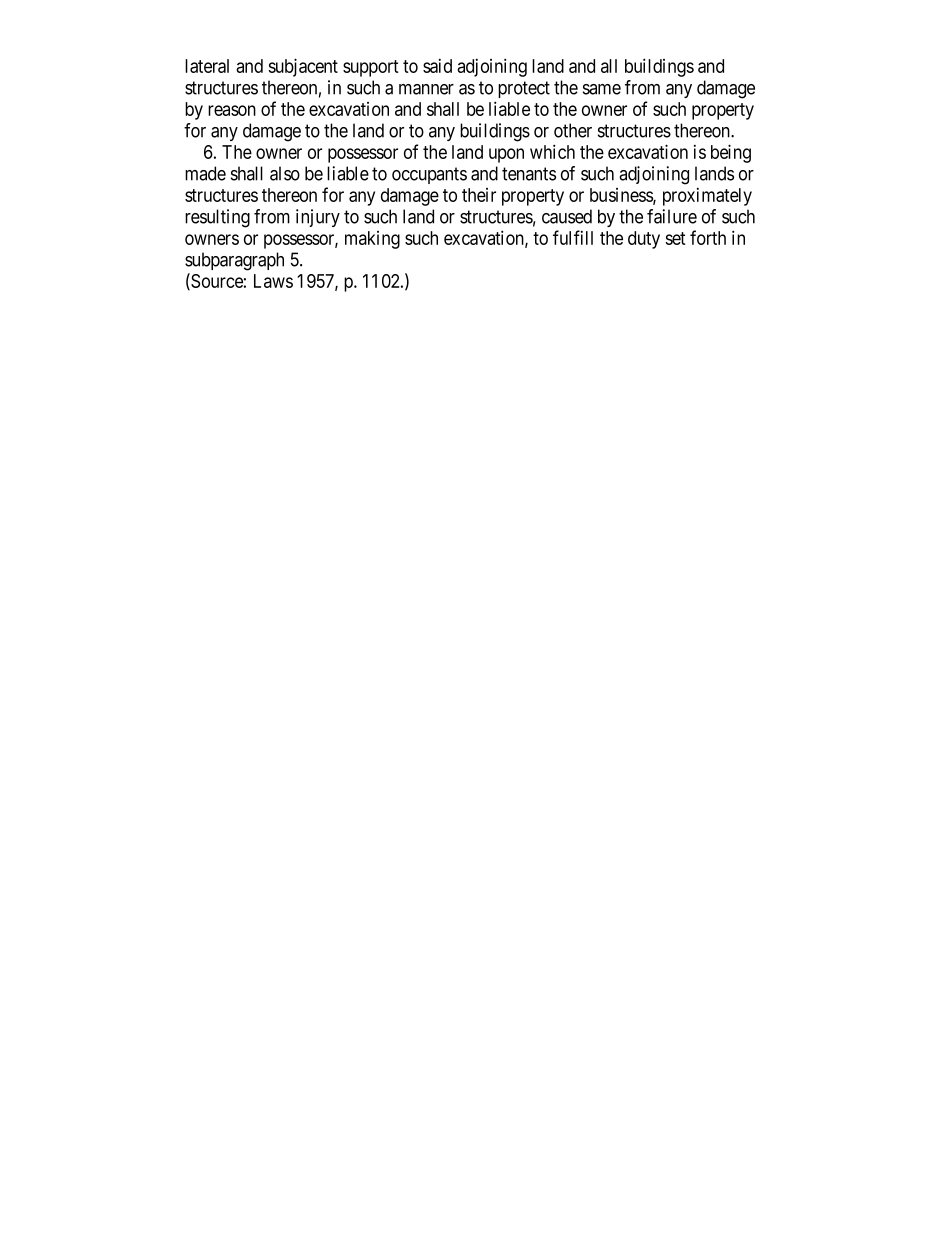 The width and height of the screenshot is (952, 1233). Describe the element at coordinates (372, 240) in the screenshot. I see `making` at that location.
